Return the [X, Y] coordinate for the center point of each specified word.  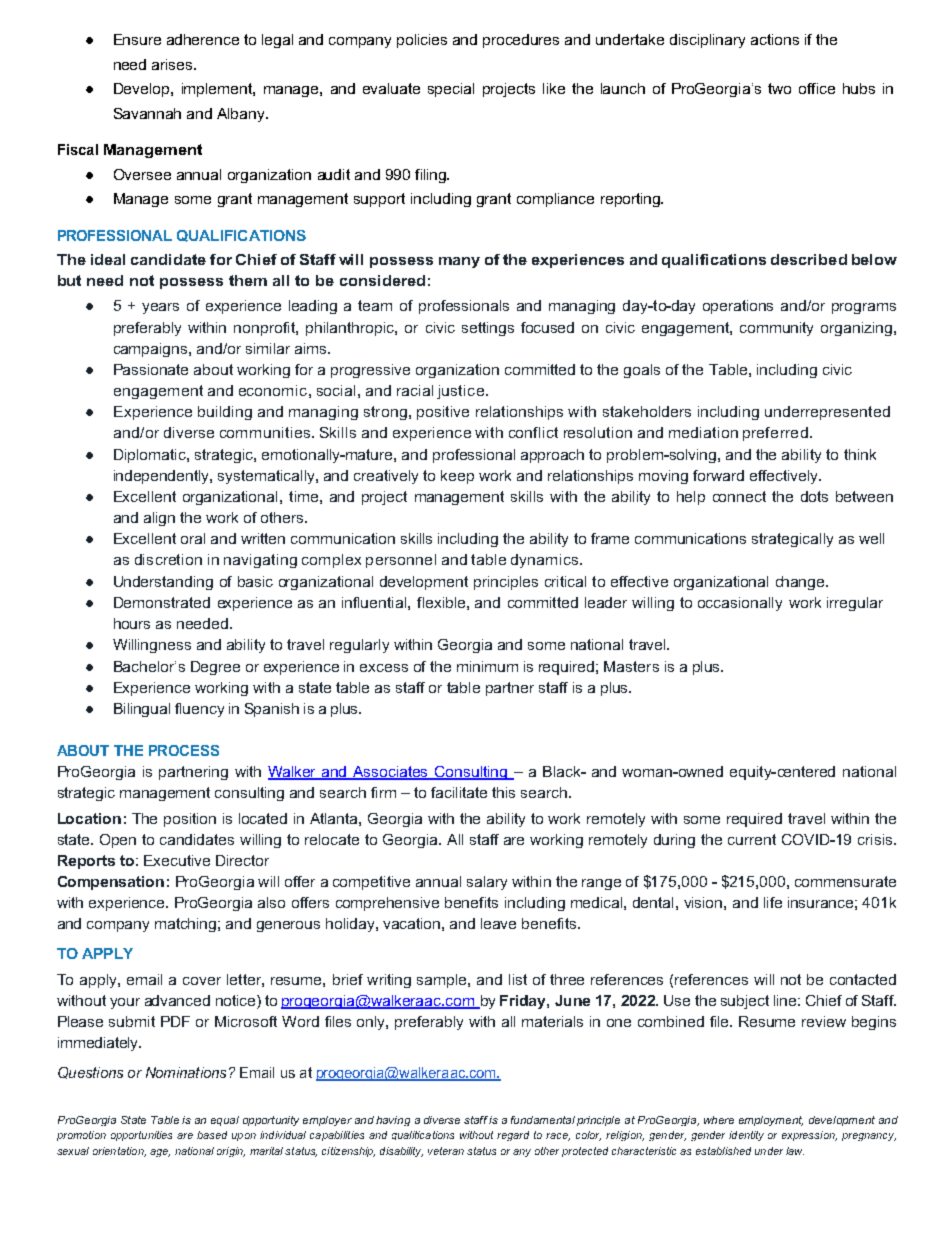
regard [513, 1136]
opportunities [141, 1136]
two [779, 88]
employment [771, 1121]
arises [173, 64]
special [451, 90]
